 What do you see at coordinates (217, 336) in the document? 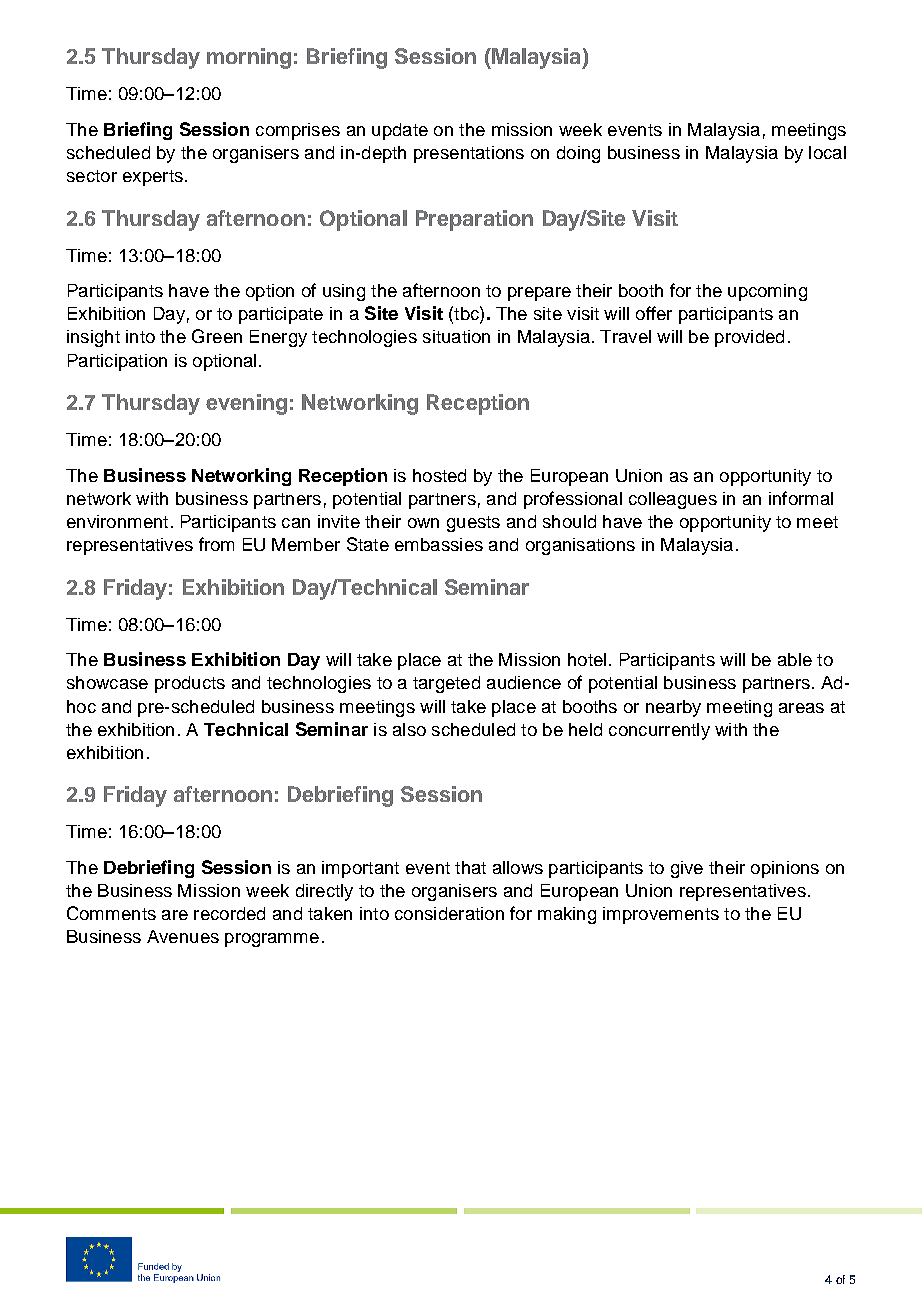
I see `Green` at bounding box center [217, 336].
